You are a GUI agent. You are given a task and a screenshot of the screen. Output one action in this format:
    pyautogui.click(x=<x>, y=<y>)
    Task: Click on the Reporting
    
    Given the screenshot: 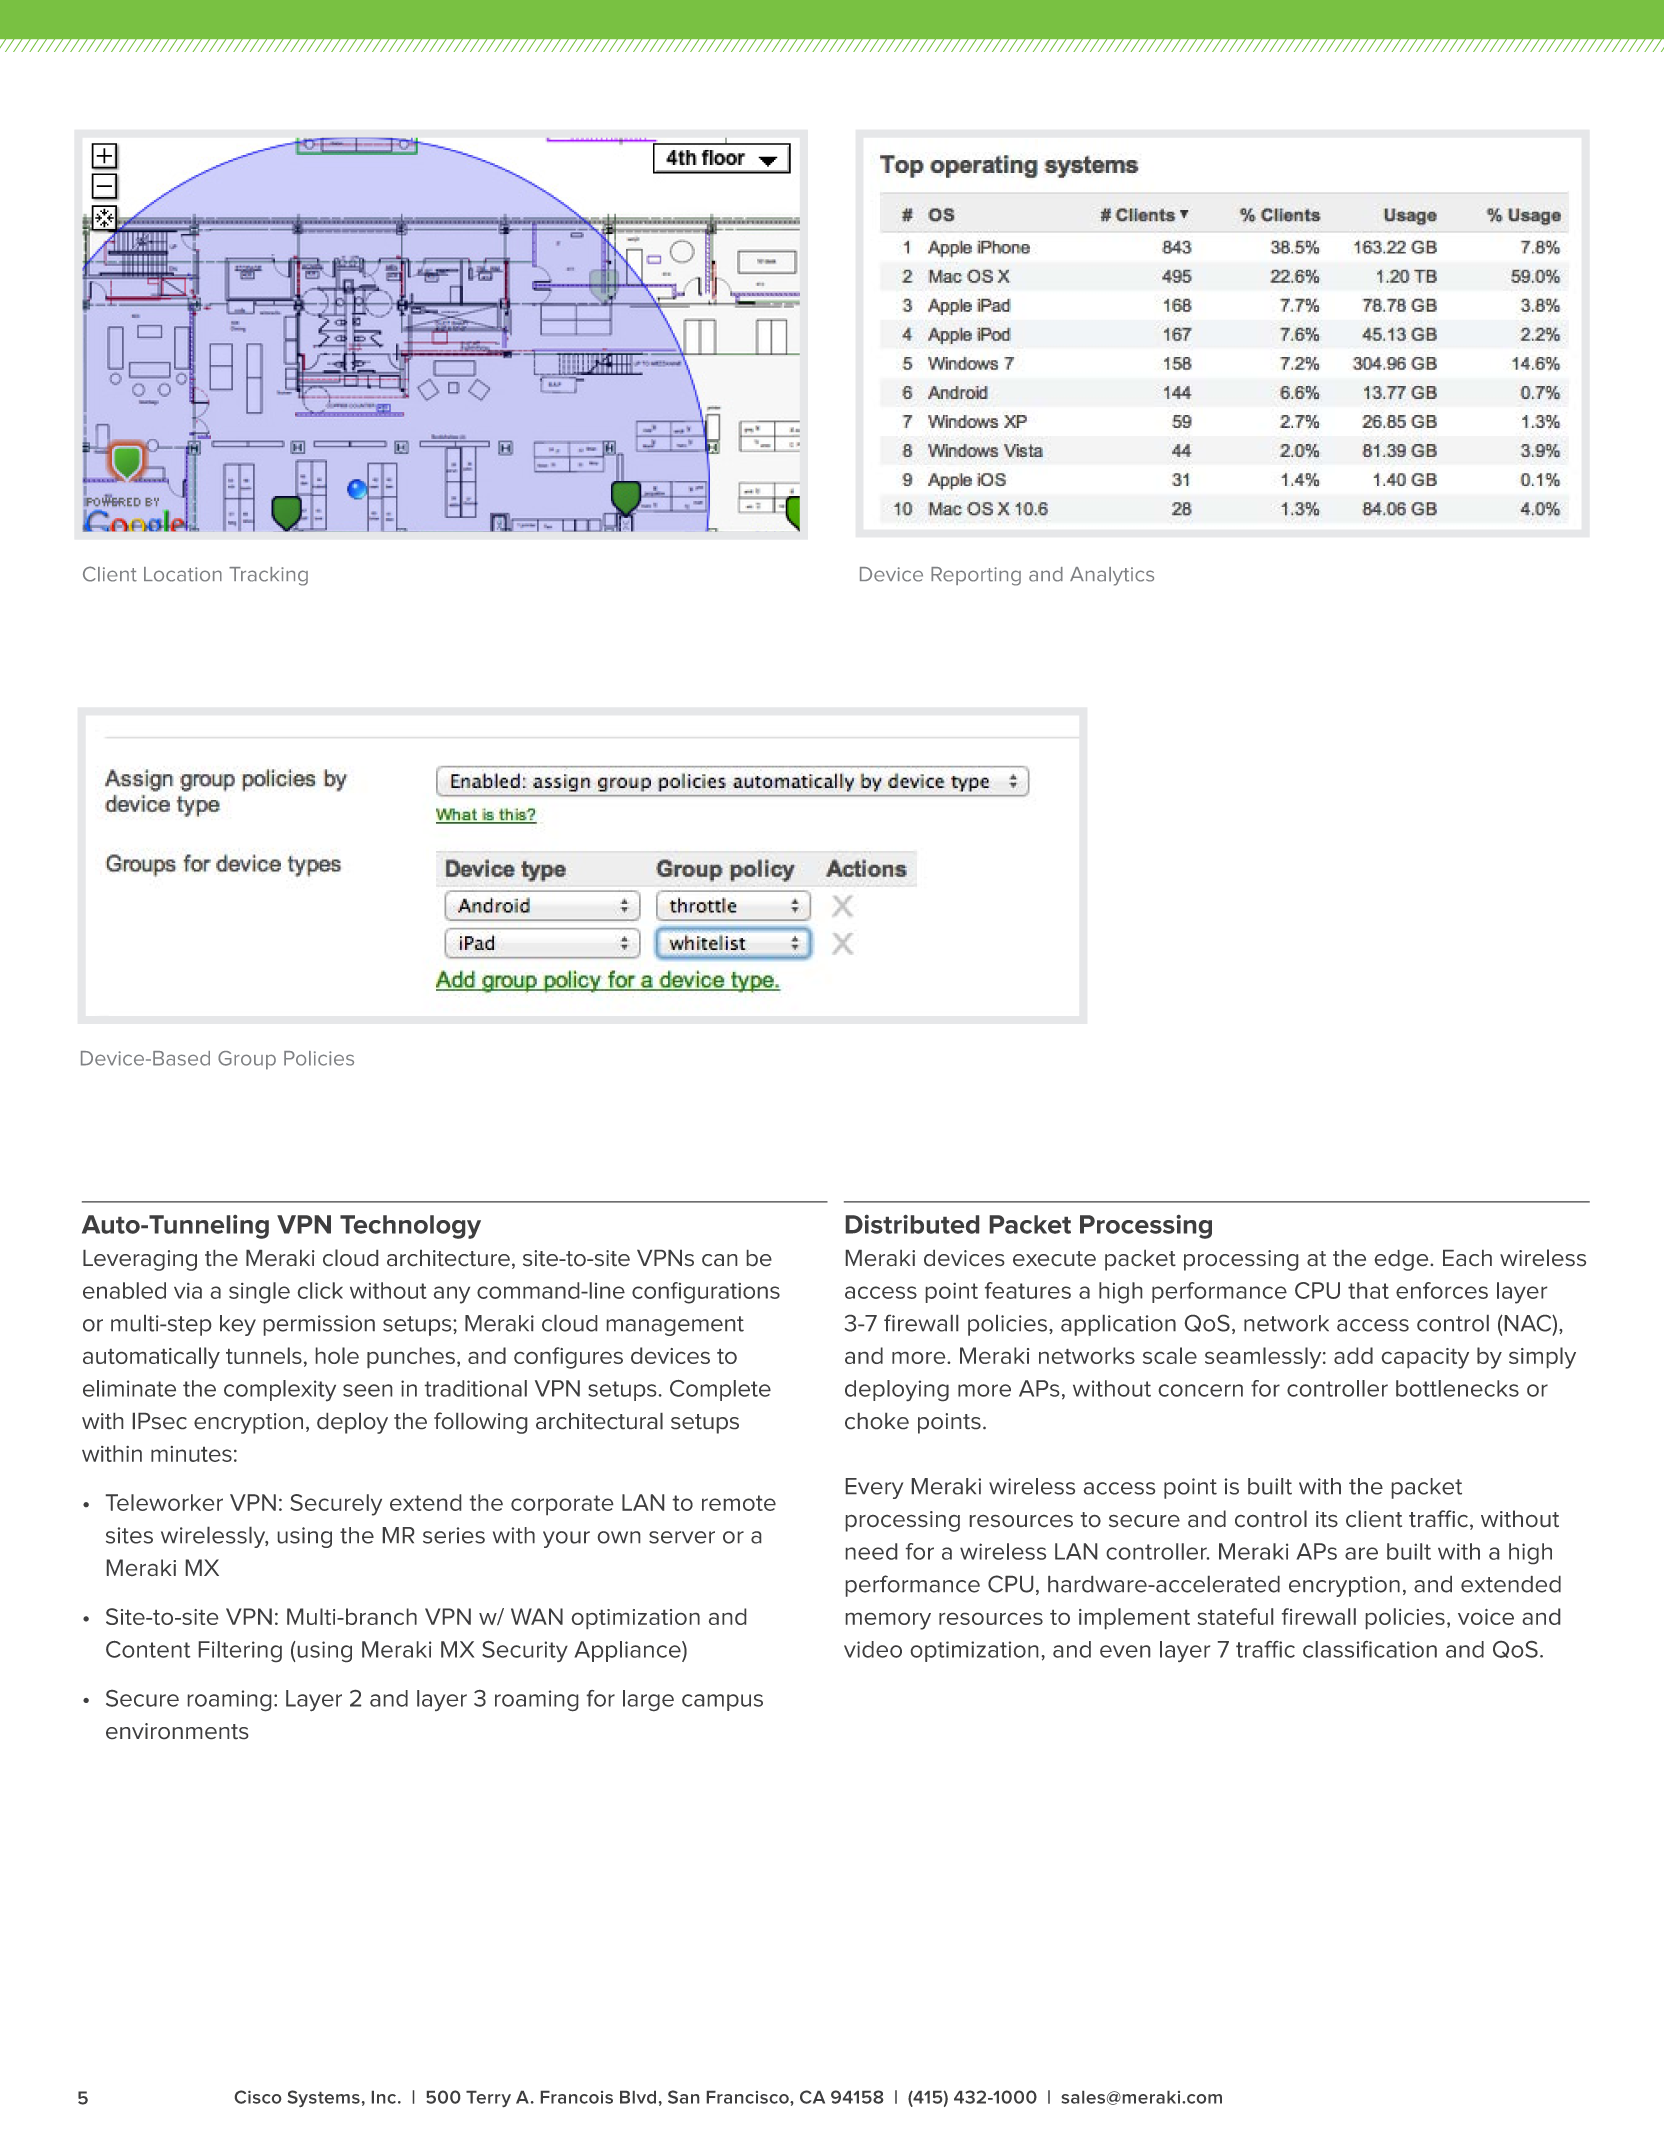 What is the action you would take?
    pyautogui.click(x=976, y=576)
